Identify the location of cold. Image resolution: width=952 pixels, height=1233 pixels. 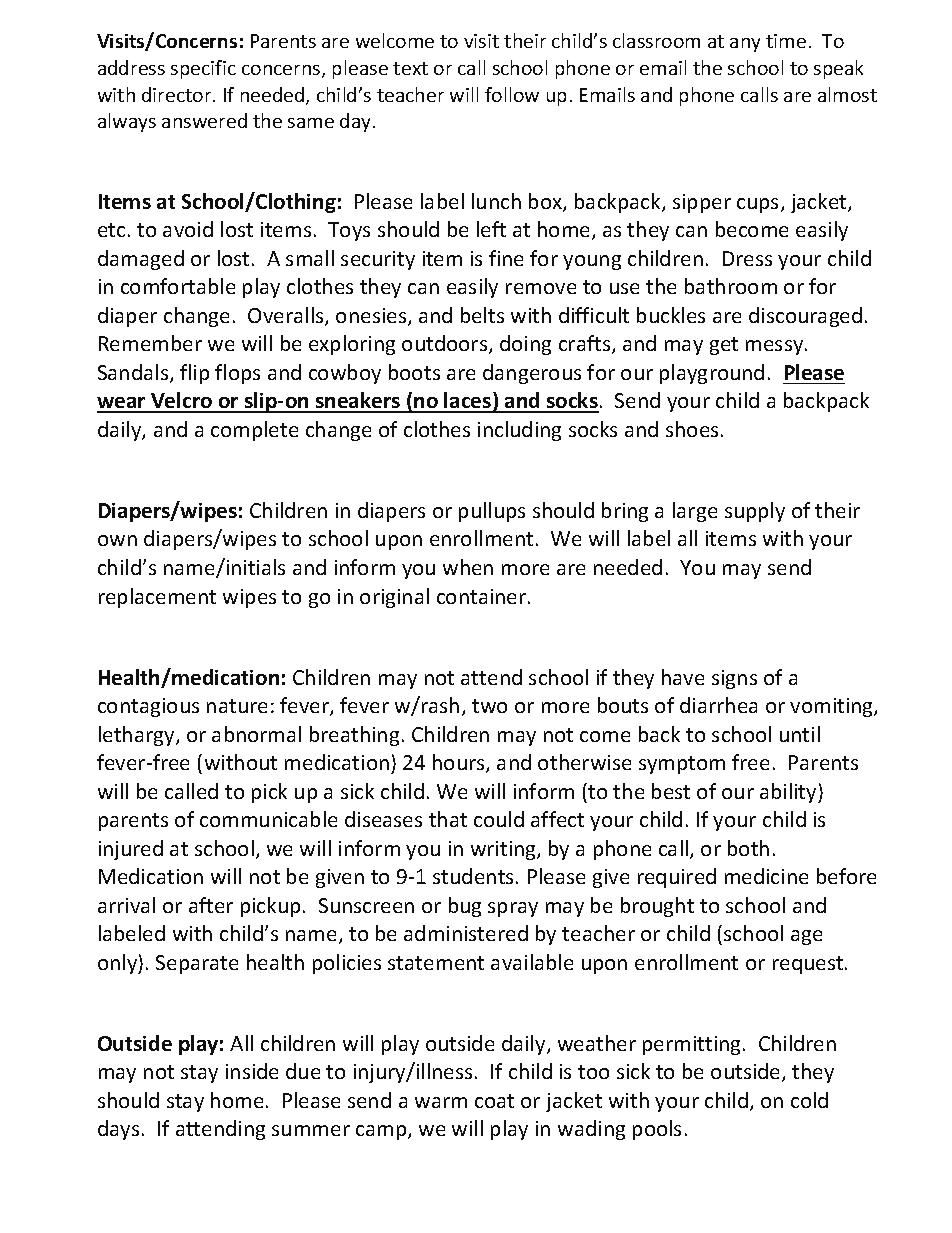
(809, 1100).
